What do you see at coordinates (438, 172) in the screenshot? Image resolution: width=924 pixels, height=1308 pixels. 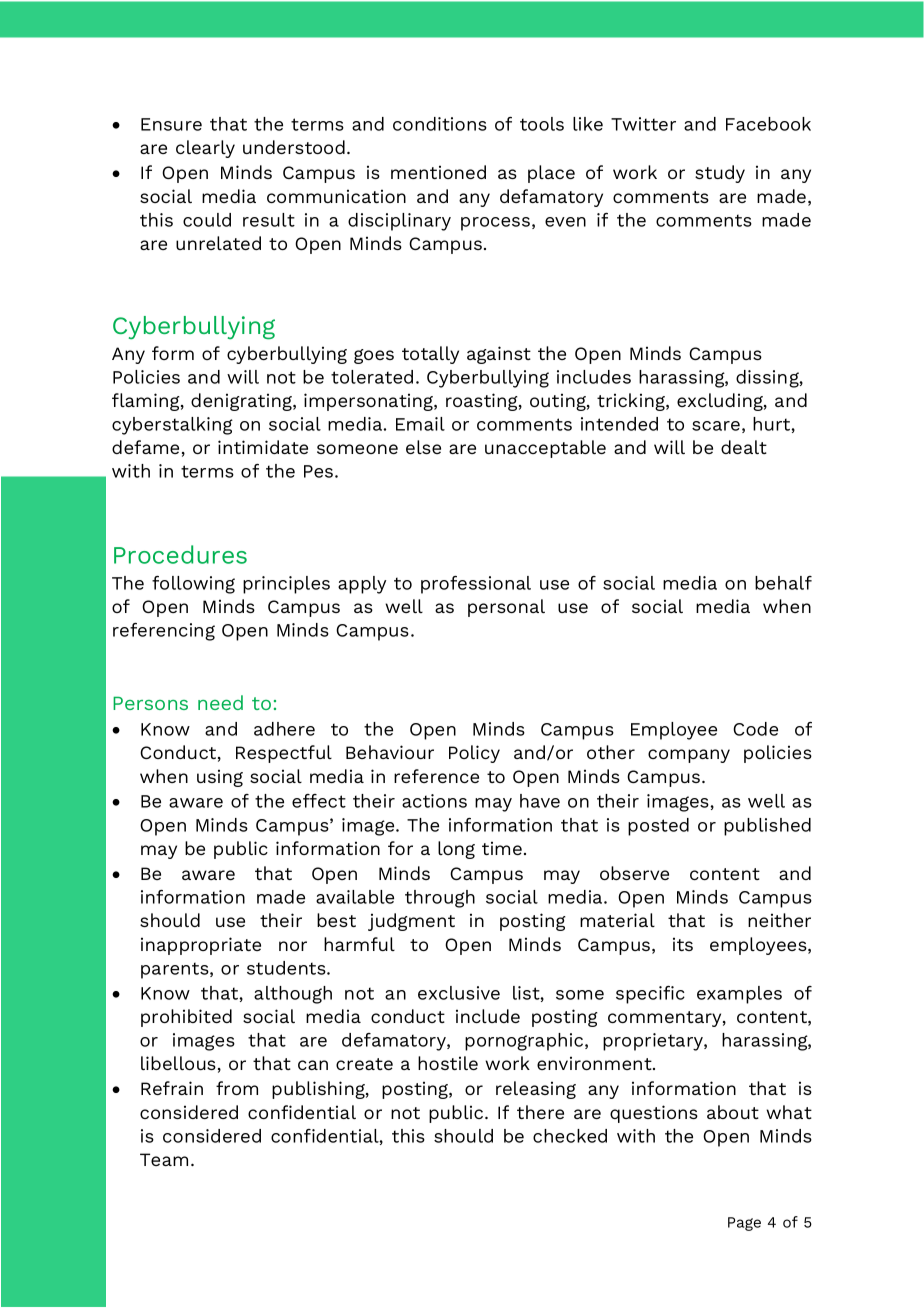 I see `mentioned` at bounding box center [438, 172].
